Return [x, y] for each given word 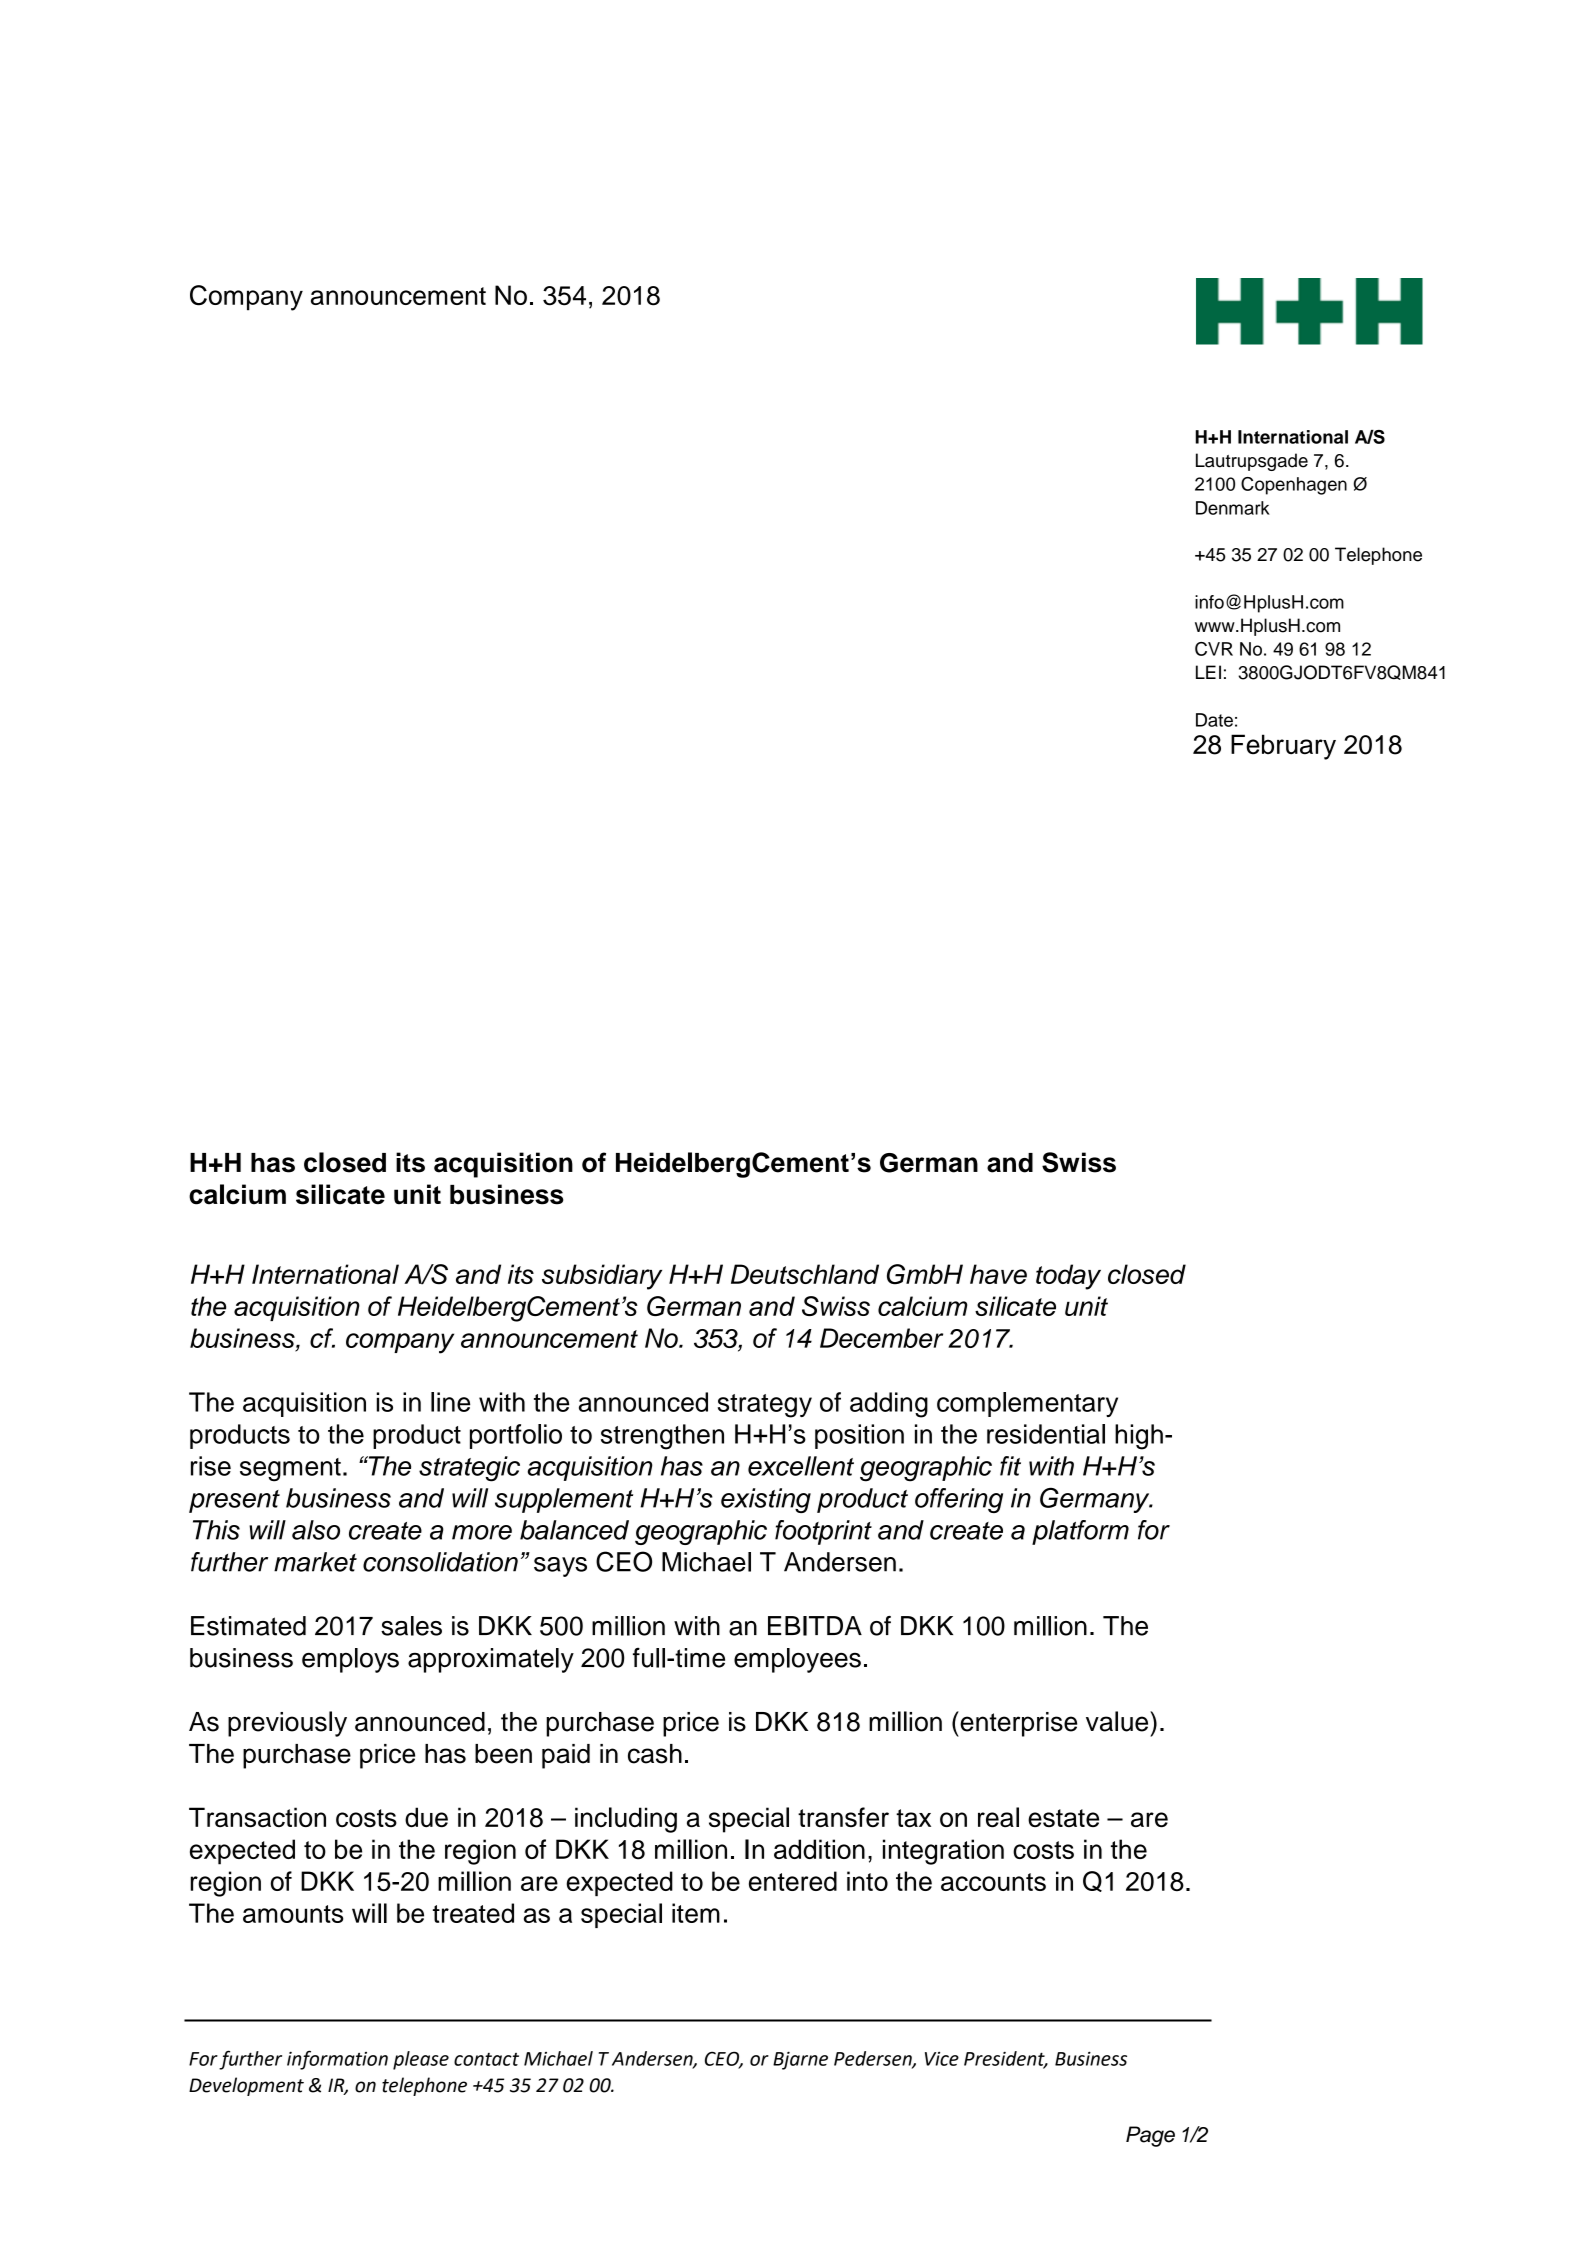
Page [1150, 2136]
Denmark [1233, 508]
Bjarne [800, 2060]
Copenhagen [1294, 486]
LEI [1208, 672]
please [421, 2060]
